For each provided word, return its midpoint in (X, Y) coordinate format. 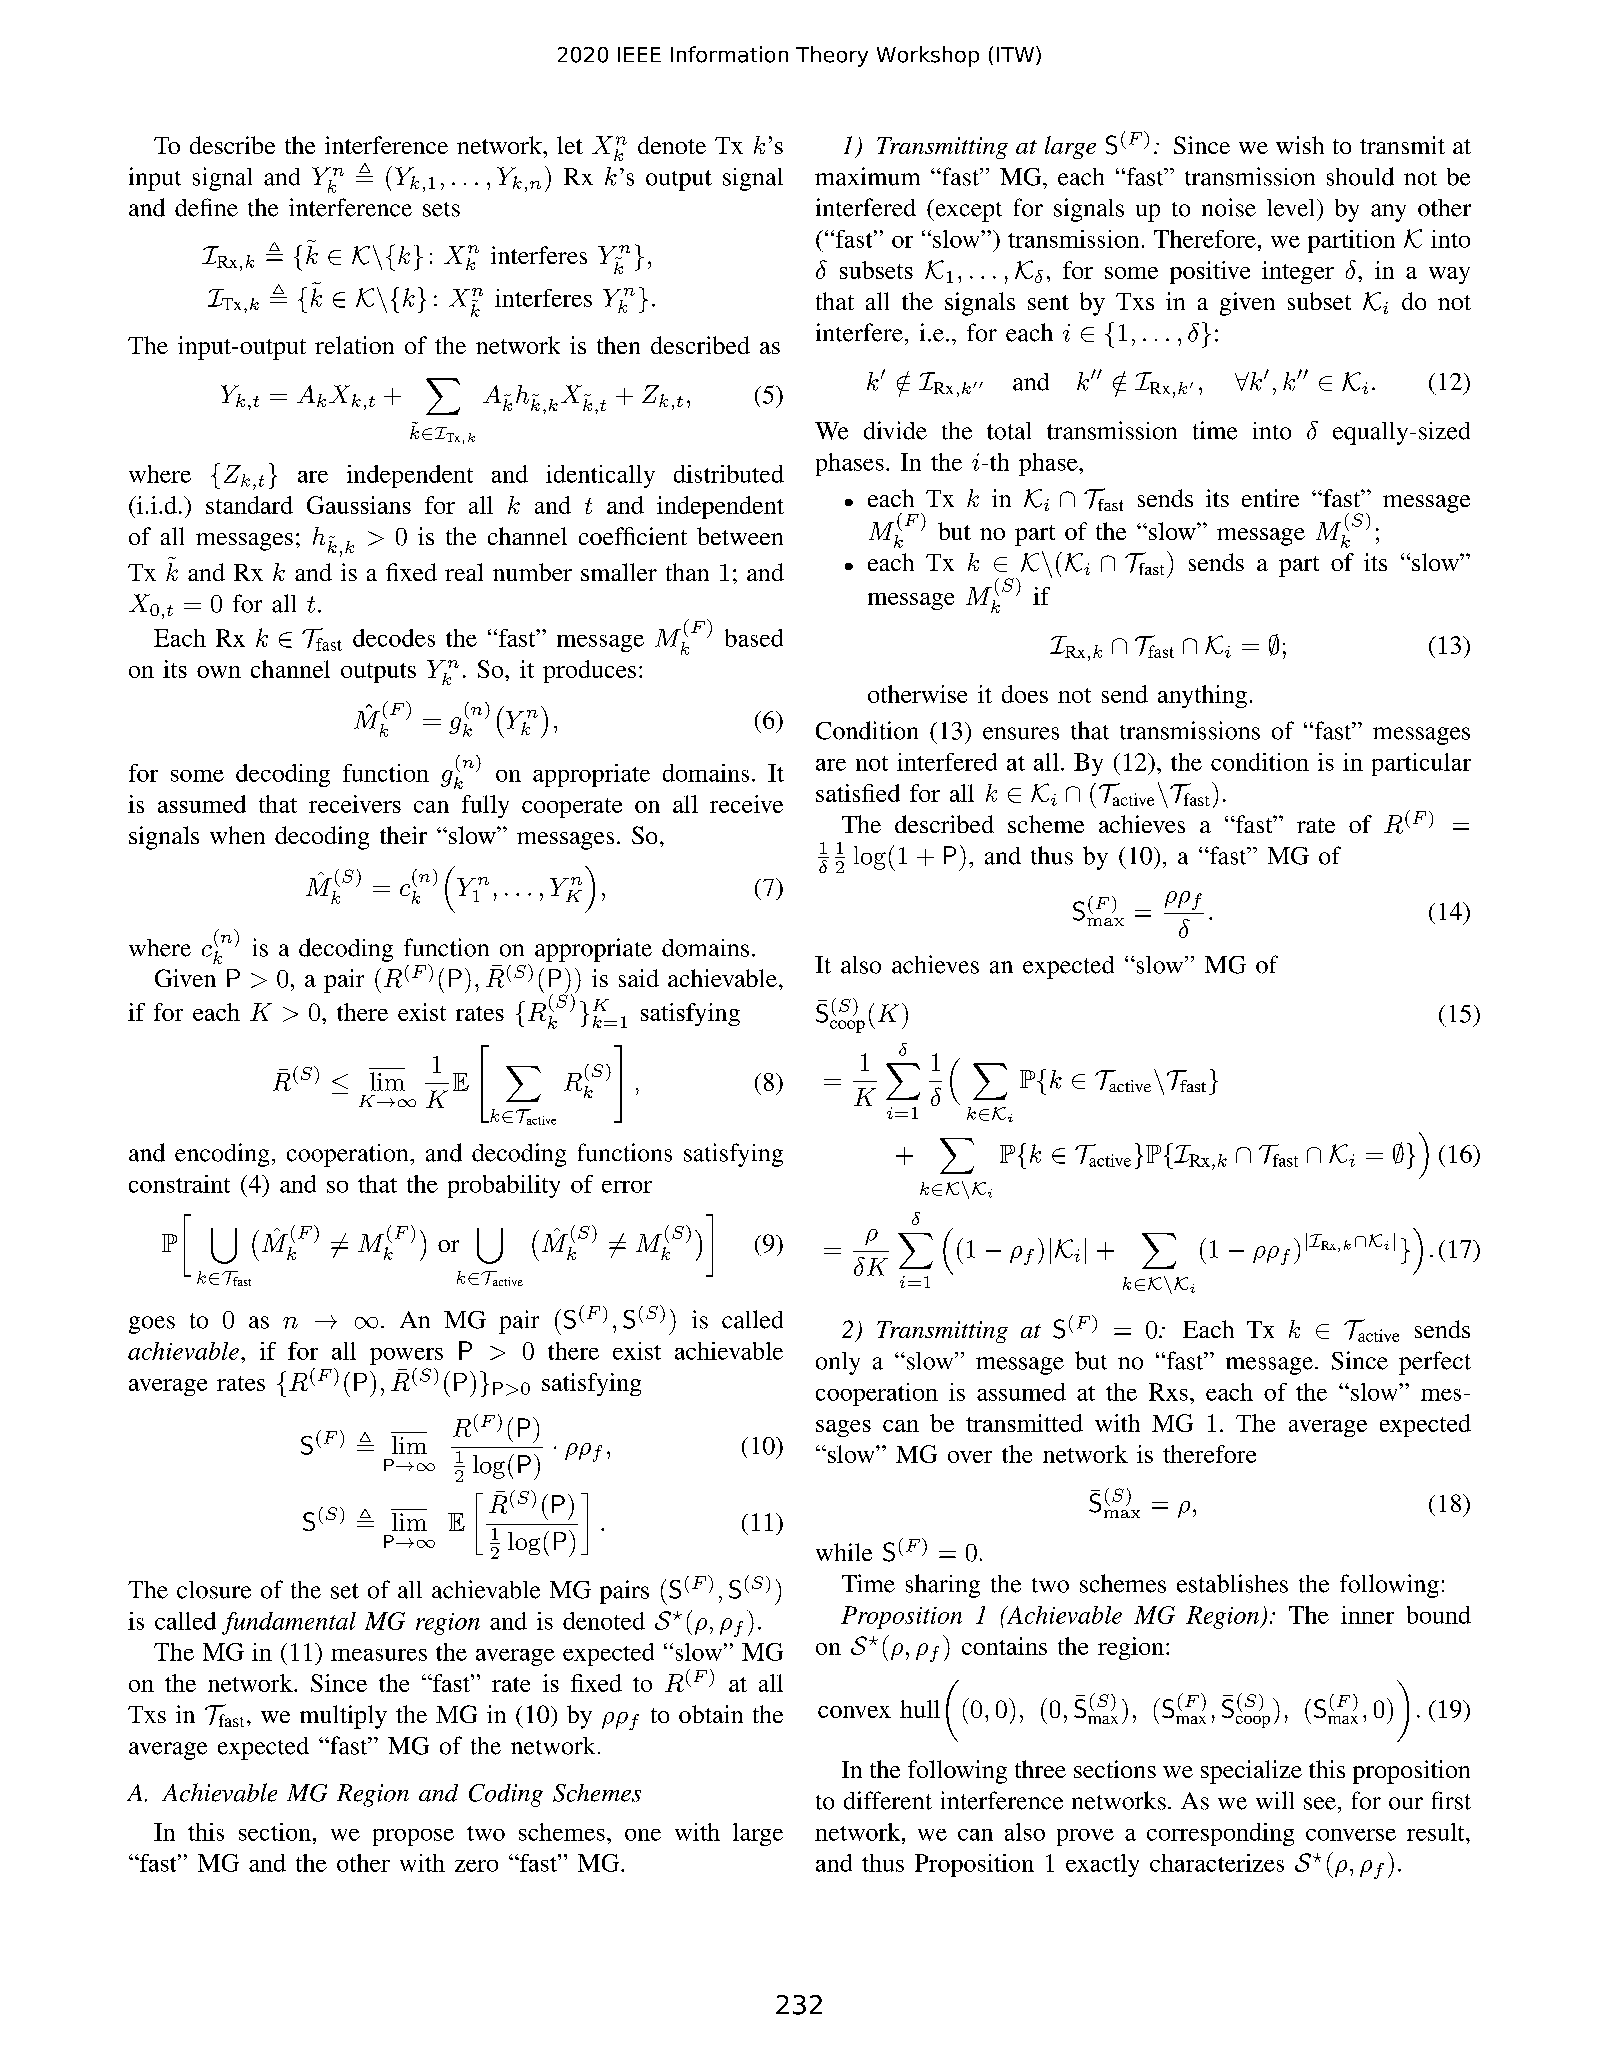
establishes (1232, 1583)
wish (1300, 145)
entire (1270, 498)
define (206, 207)
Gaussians (359, 505)
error (627, 1187)
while (844, 1552)
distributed (729, 474)
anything (1202, 696)
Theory (832, 56)
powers (406, 1356)
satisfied (858, 793)
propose (413, 1837)
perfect (1435, 1363)
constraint (179, 1184)
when (237, 835)
